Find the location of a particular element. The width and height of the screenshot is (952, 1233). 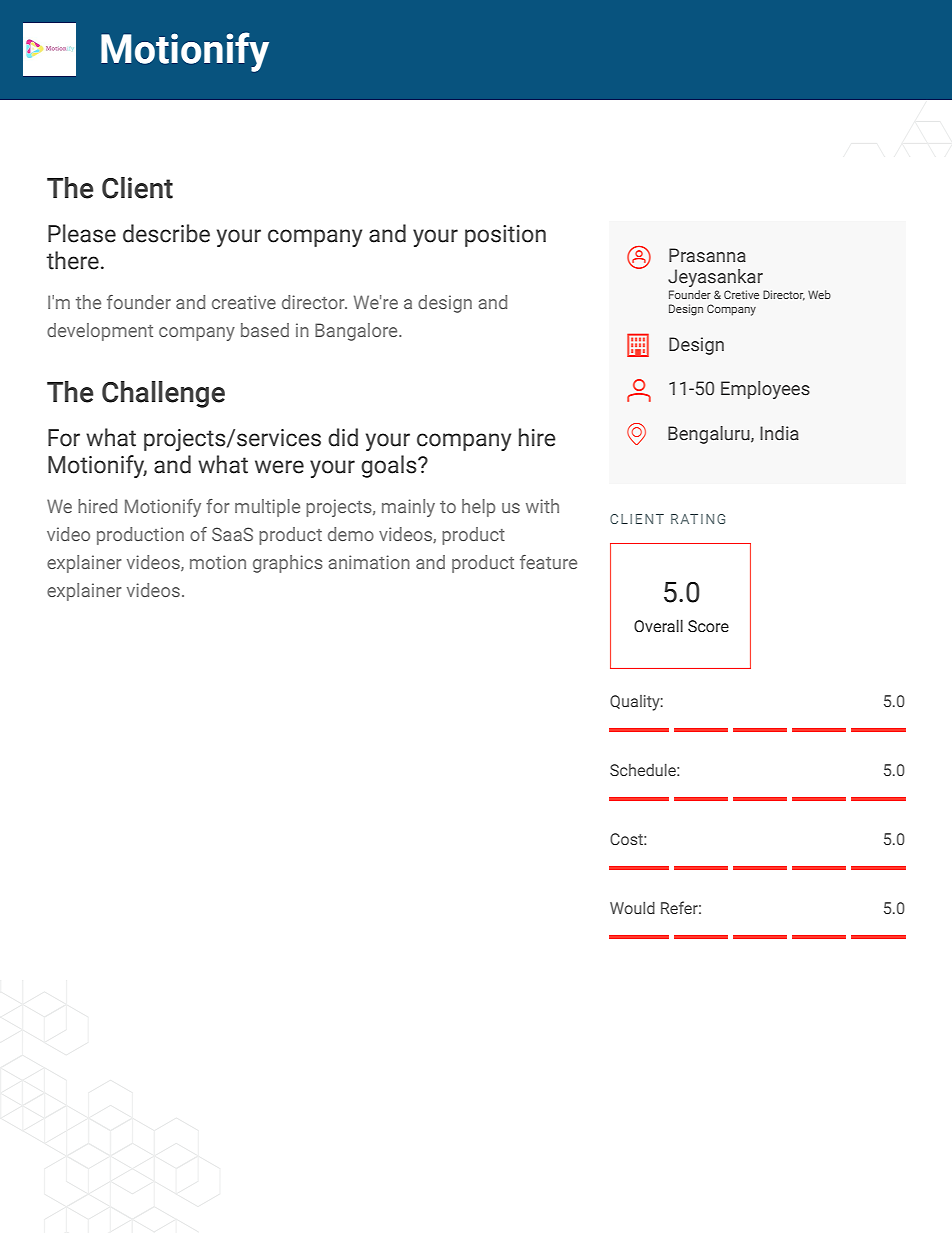

describe is located at coordinates (166, 233).
